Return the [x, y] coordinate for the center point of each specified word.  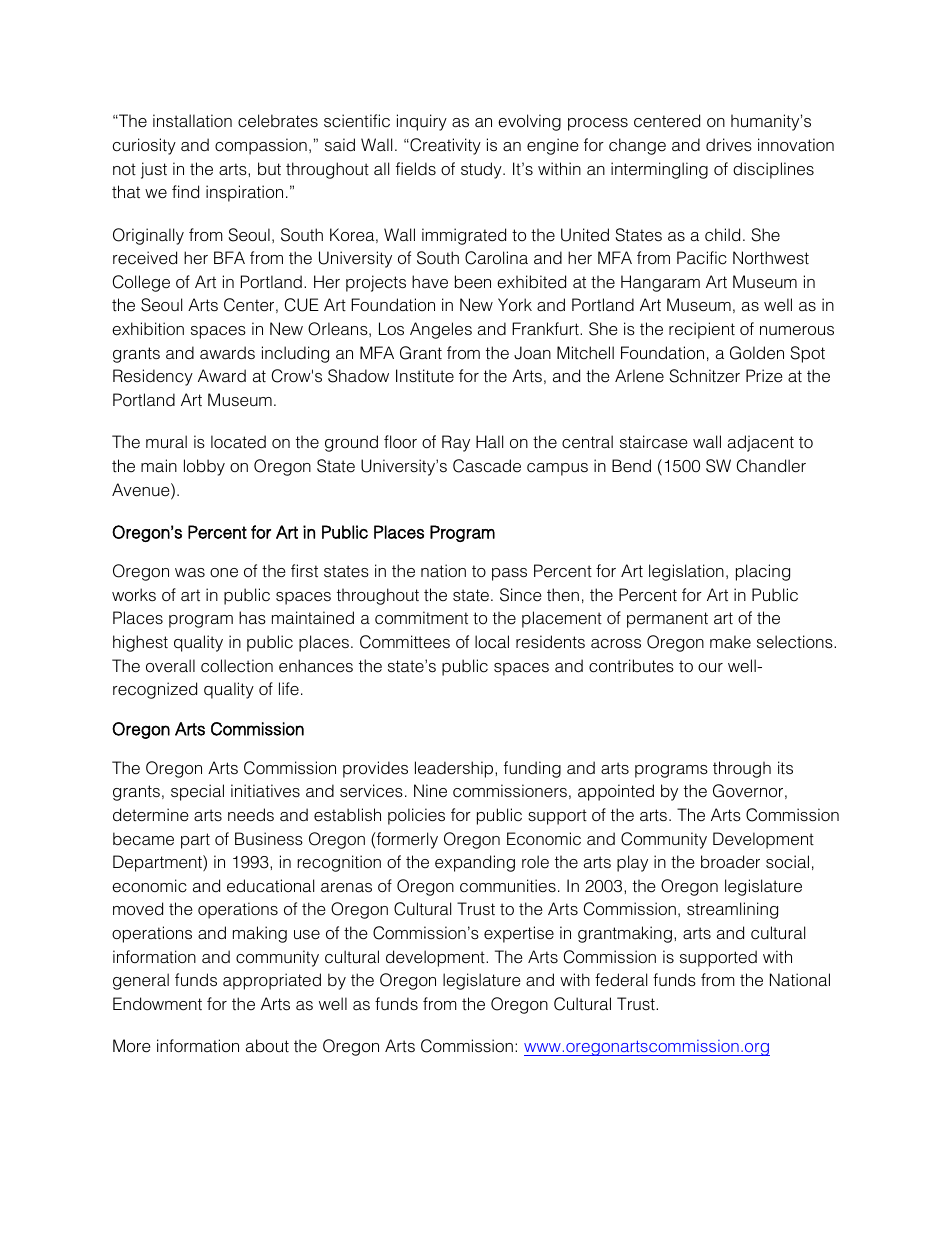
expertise [519, 934]
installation [192, 121]
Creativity [444, 146]
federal [621, 980]
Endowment [157, 1004]
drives [729, 145]
